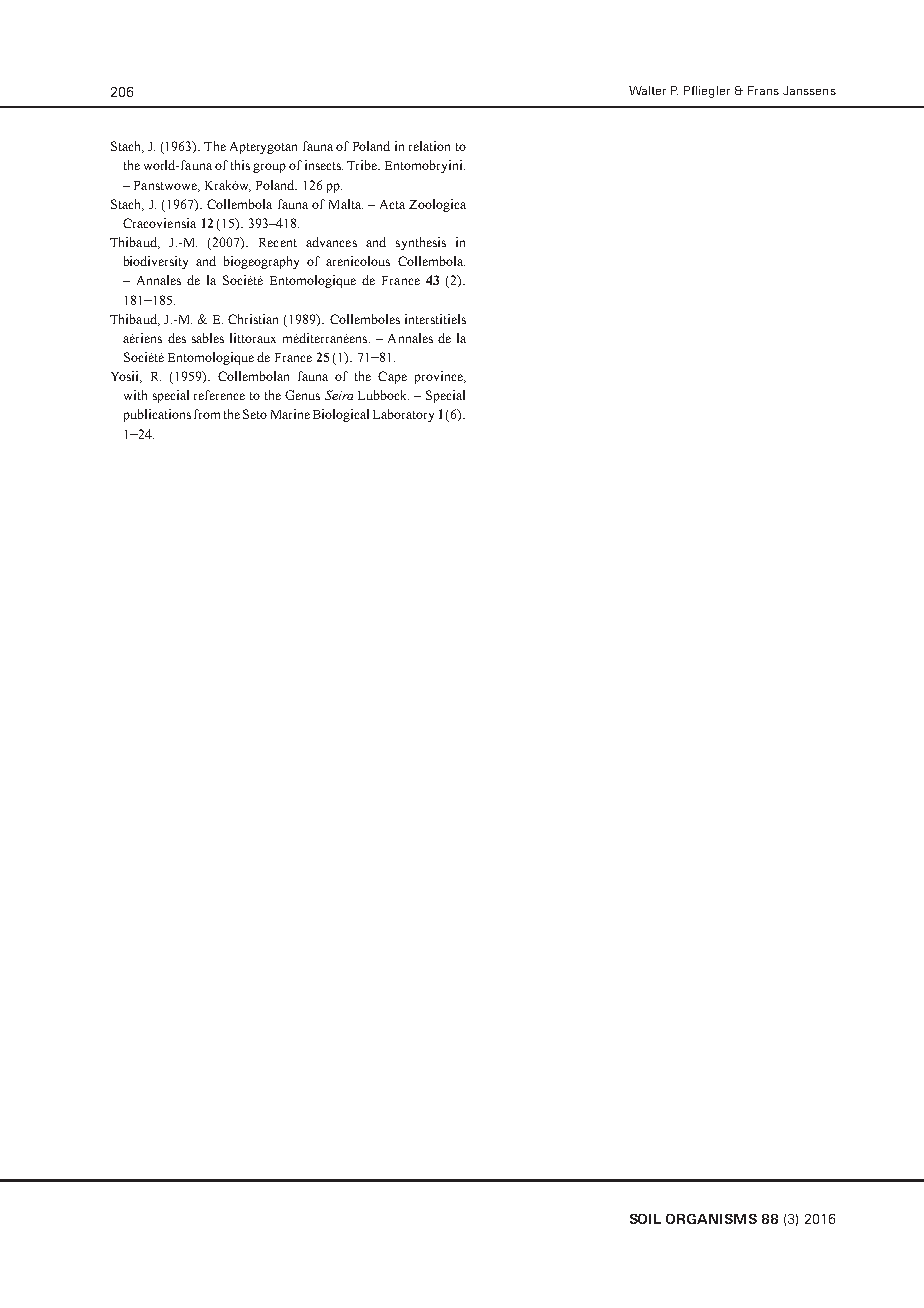  What do you see at coordinates (255, 414) in the document?
I see `Seto` at bounding box center [255, 414].
